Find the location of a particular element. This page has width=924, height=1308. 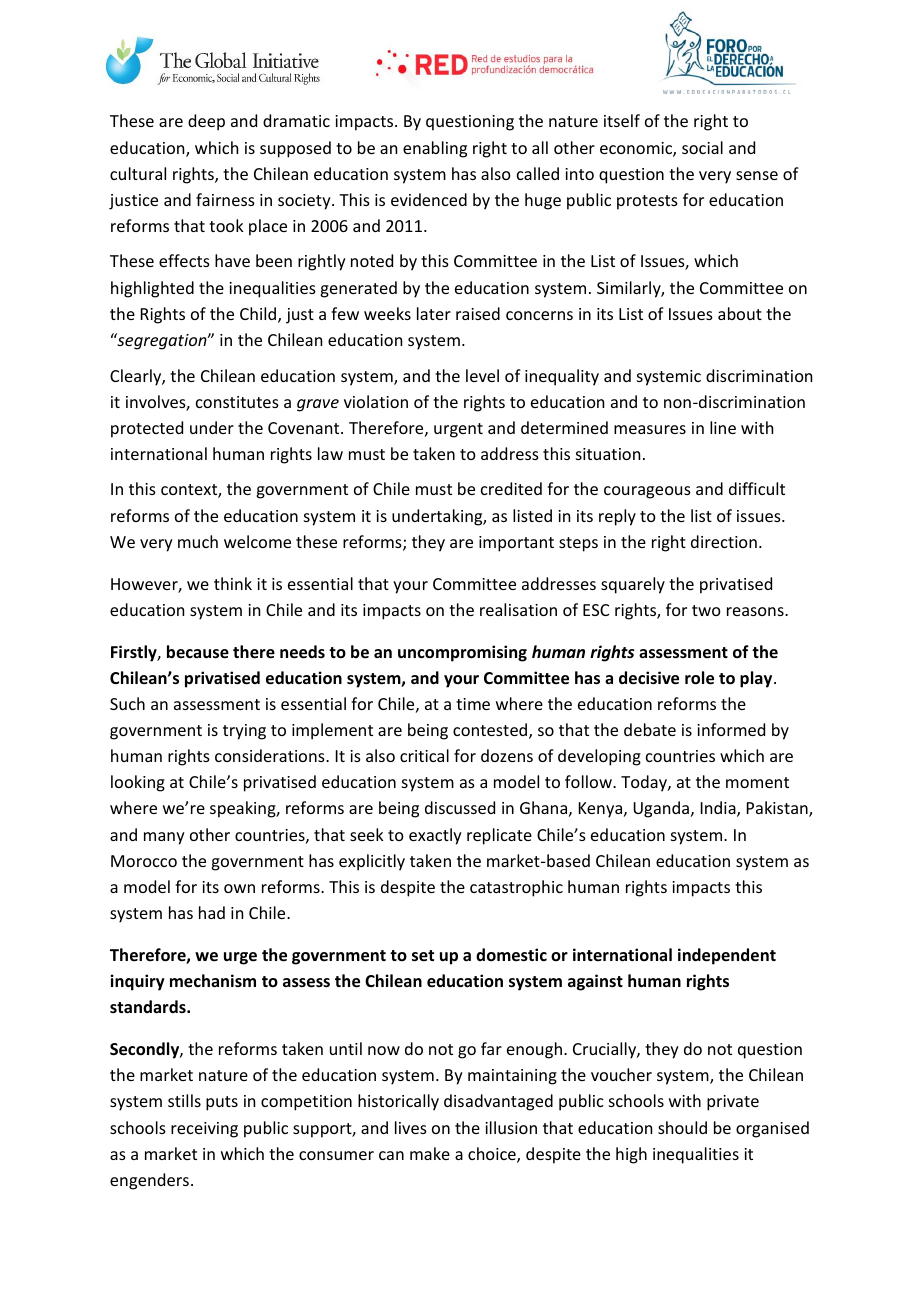

courageous is located at coordinates (647, 492).
